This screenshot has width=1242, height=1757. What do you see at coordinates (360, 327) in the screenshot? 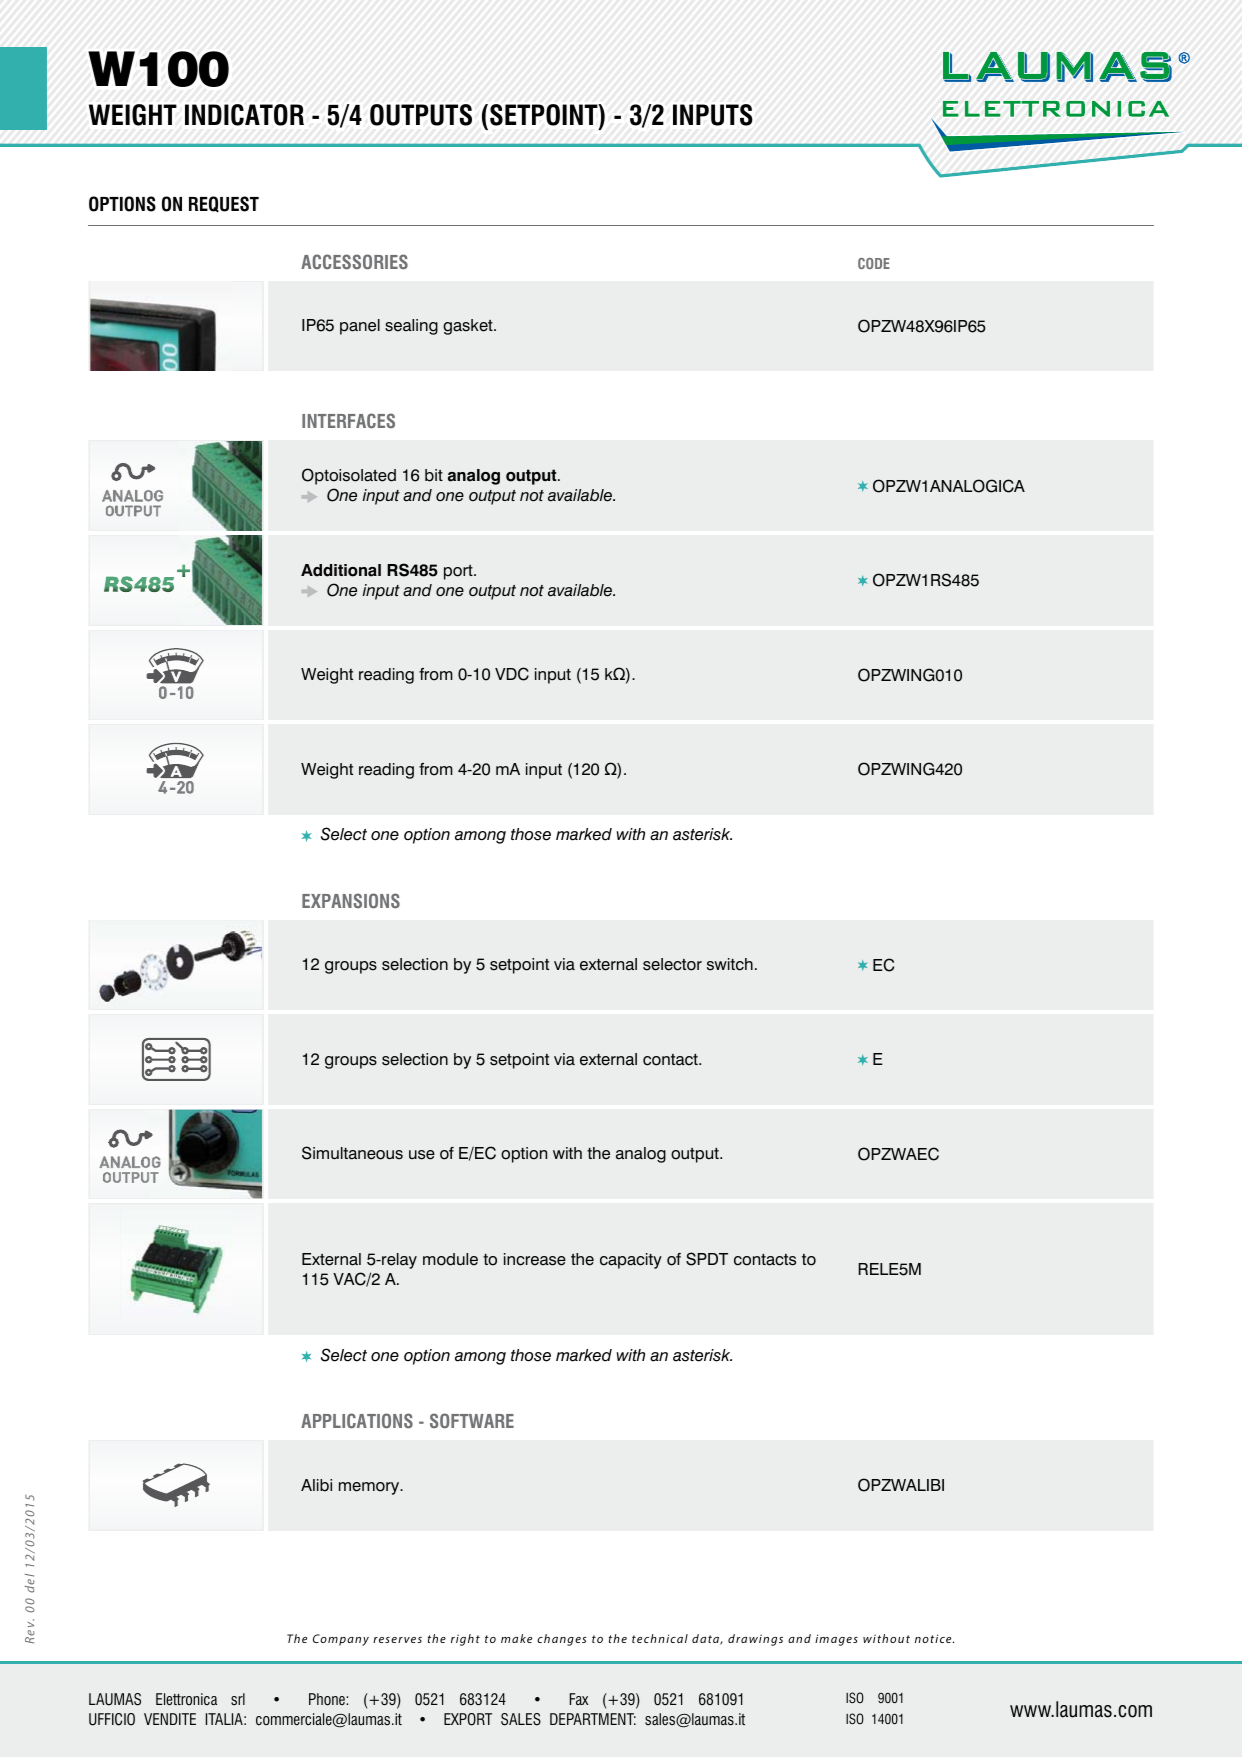
I see `panel` at bounding box center [360, 327].
